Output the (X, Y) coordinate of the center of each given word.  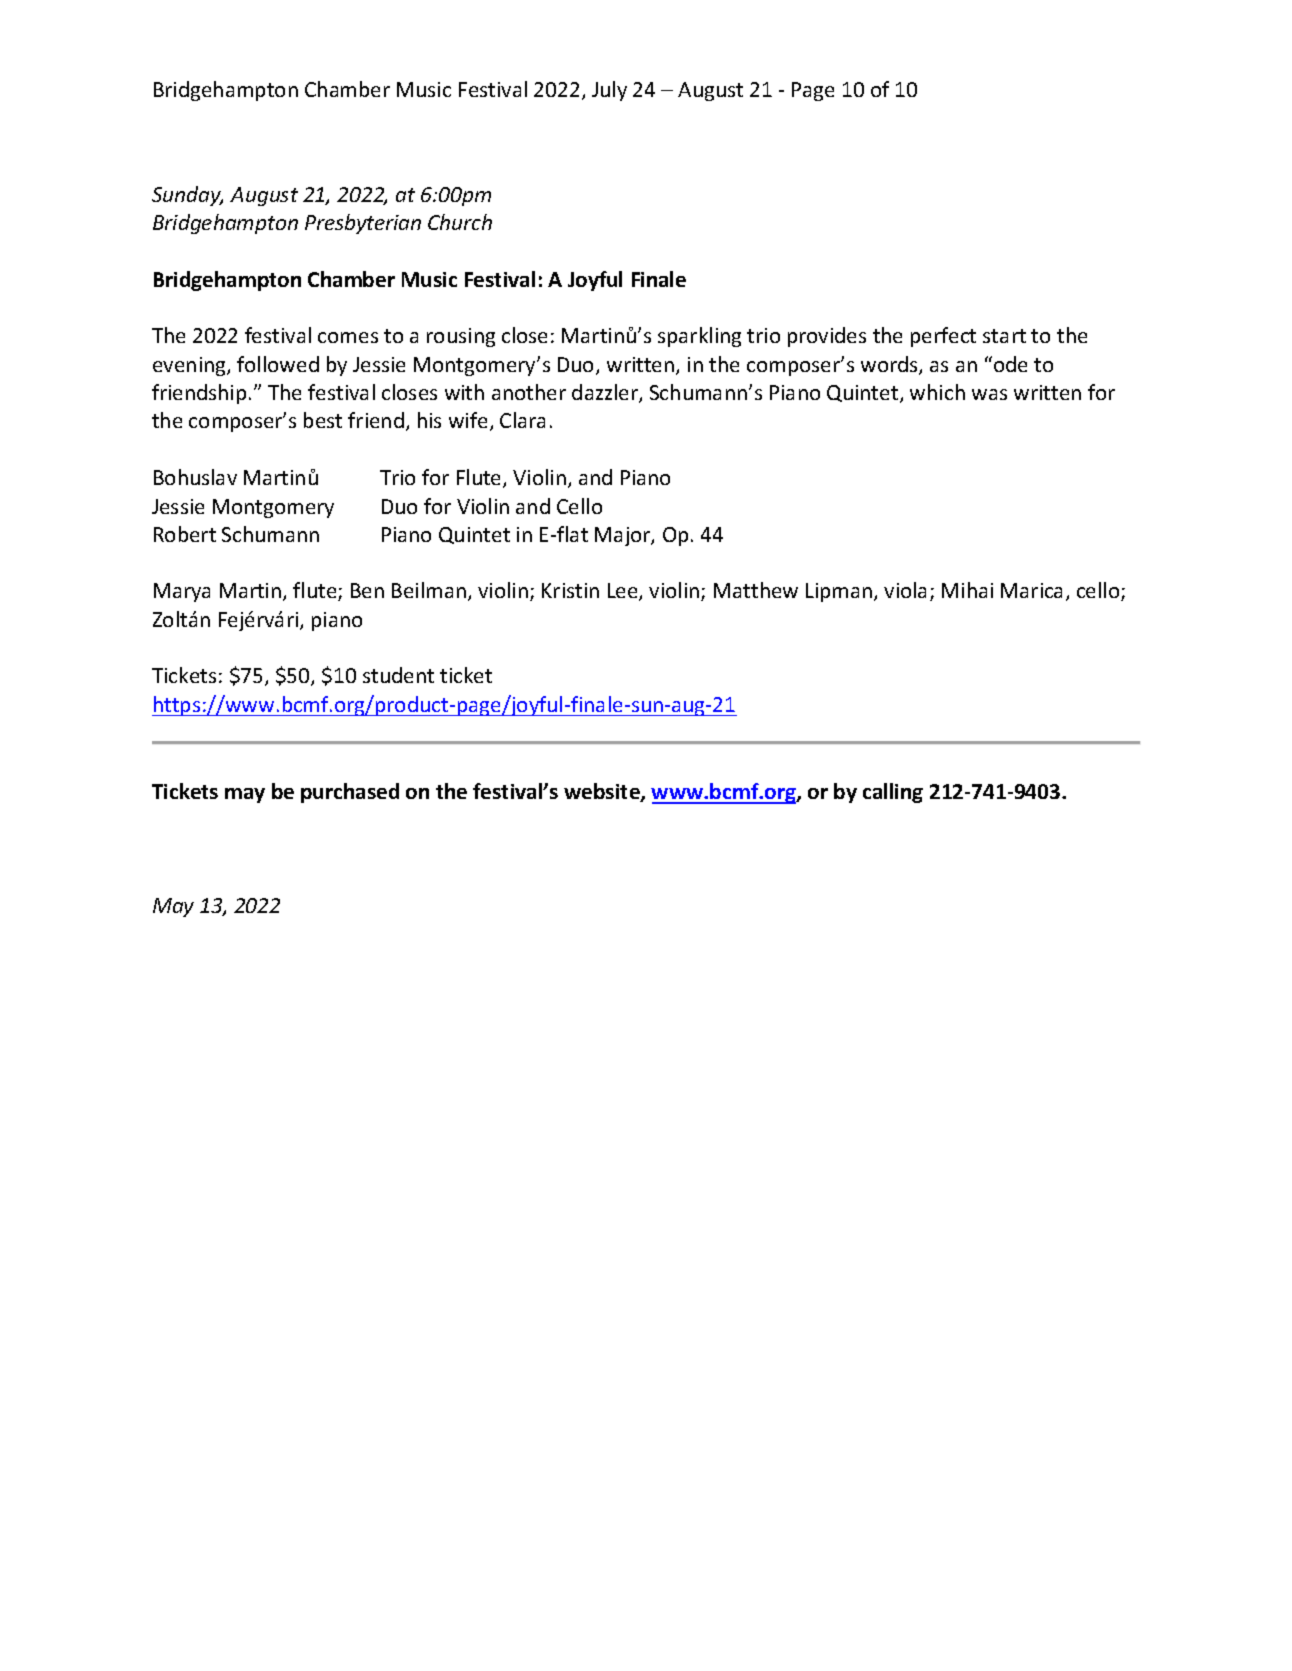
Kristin (570, 590)
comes (348, 337)
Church (460, 222)
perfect (943, 337)
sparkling (699, 337)
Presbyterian (363, 224)
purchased (350, 793)
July (609, 91)
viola (905, 590)
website (603, 792)
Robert (185, 534)
